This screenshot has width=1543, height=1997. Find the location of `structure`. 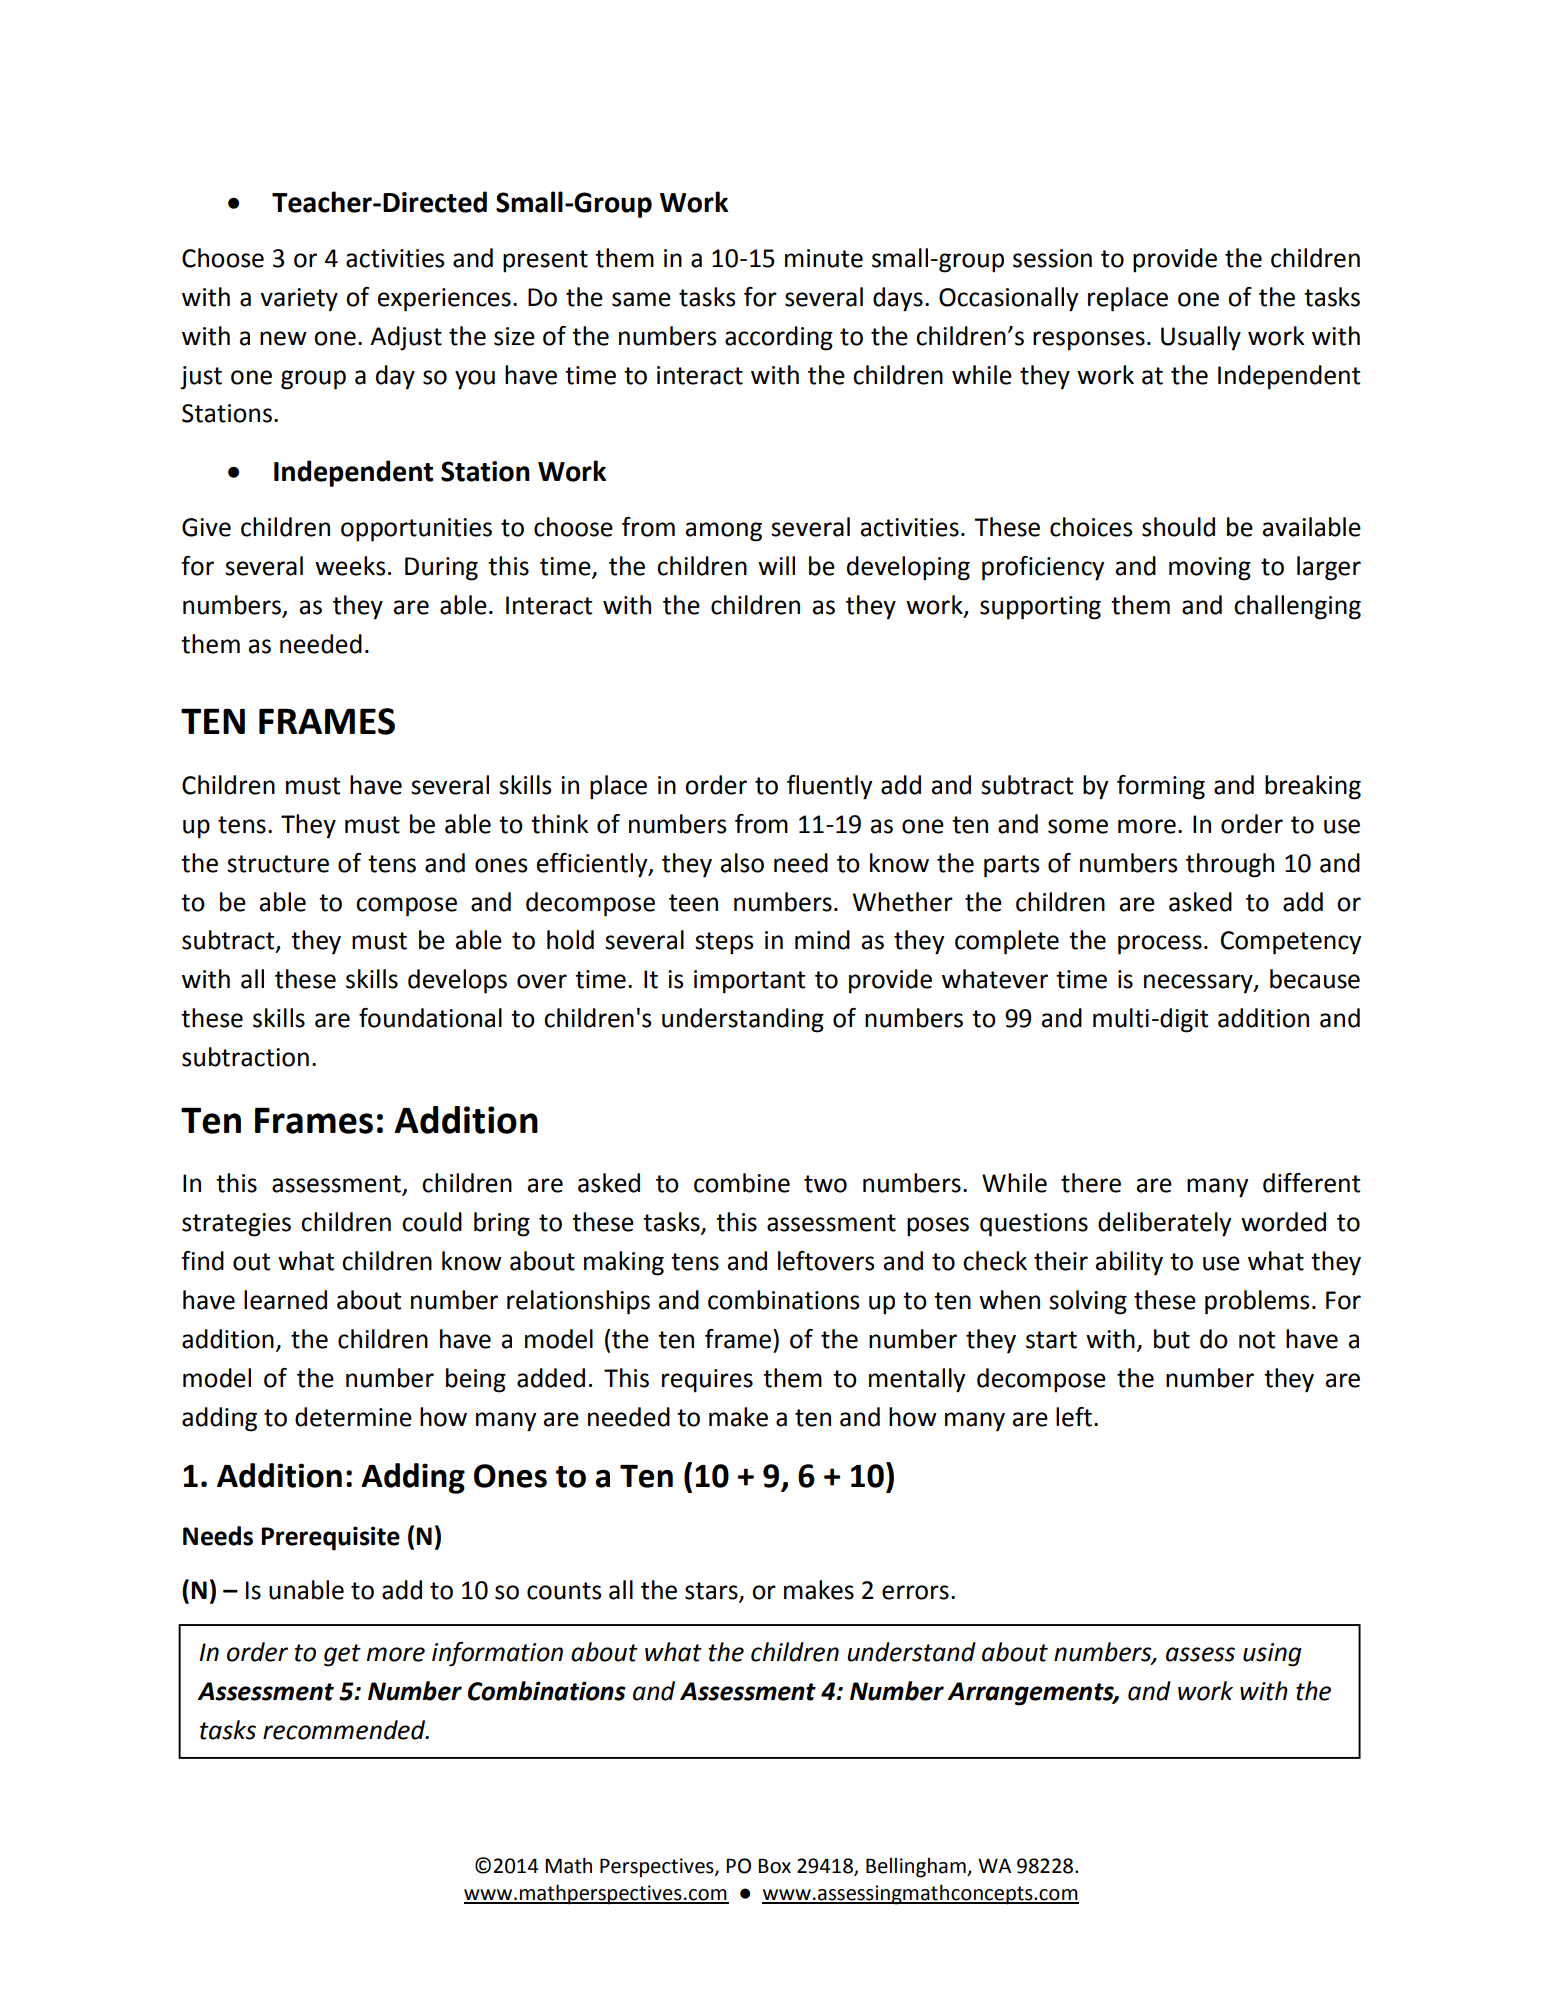

structure is located at coordinates (278, 864).
